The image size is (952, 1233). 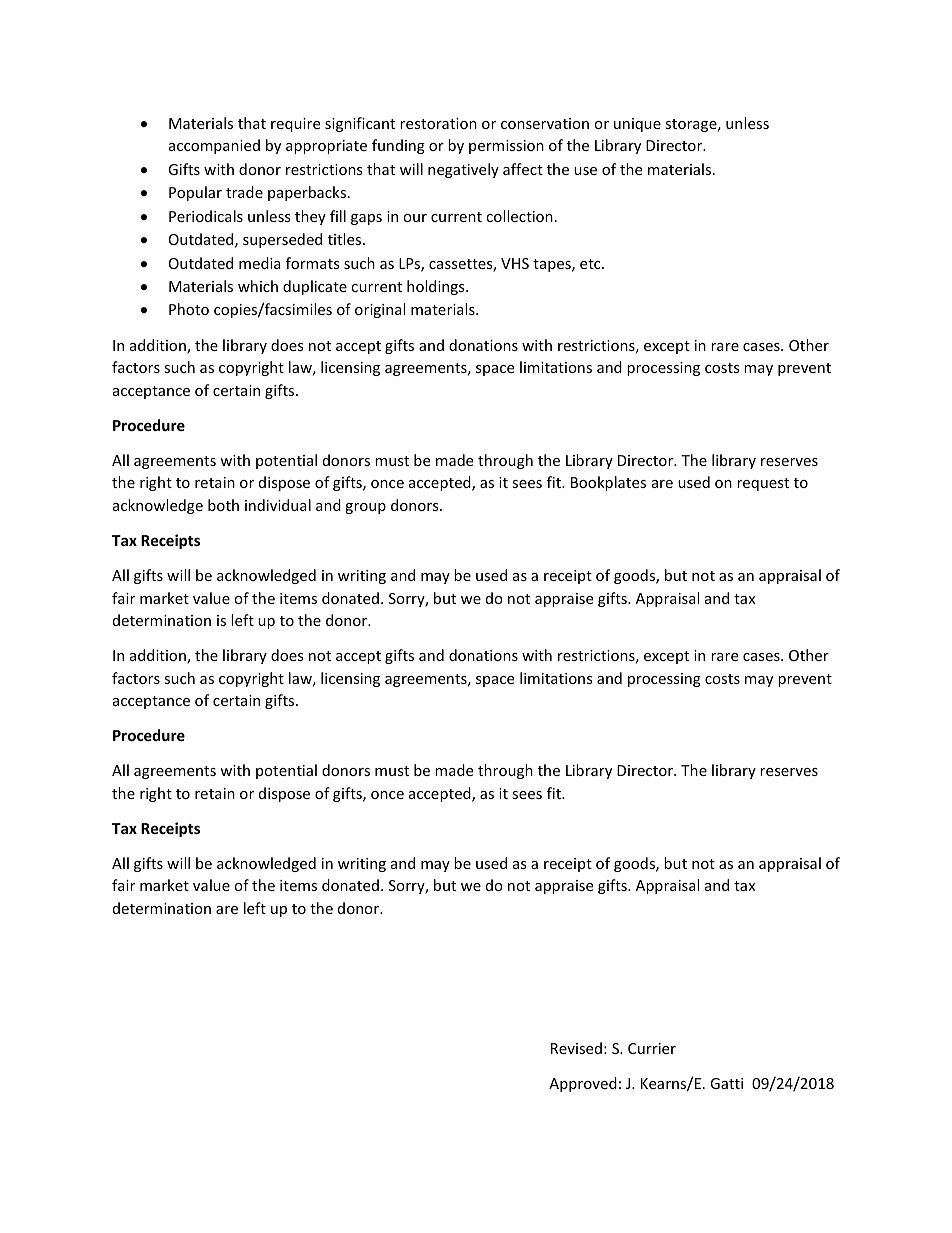 I want to click on etc, so click(x=591, y=264).
